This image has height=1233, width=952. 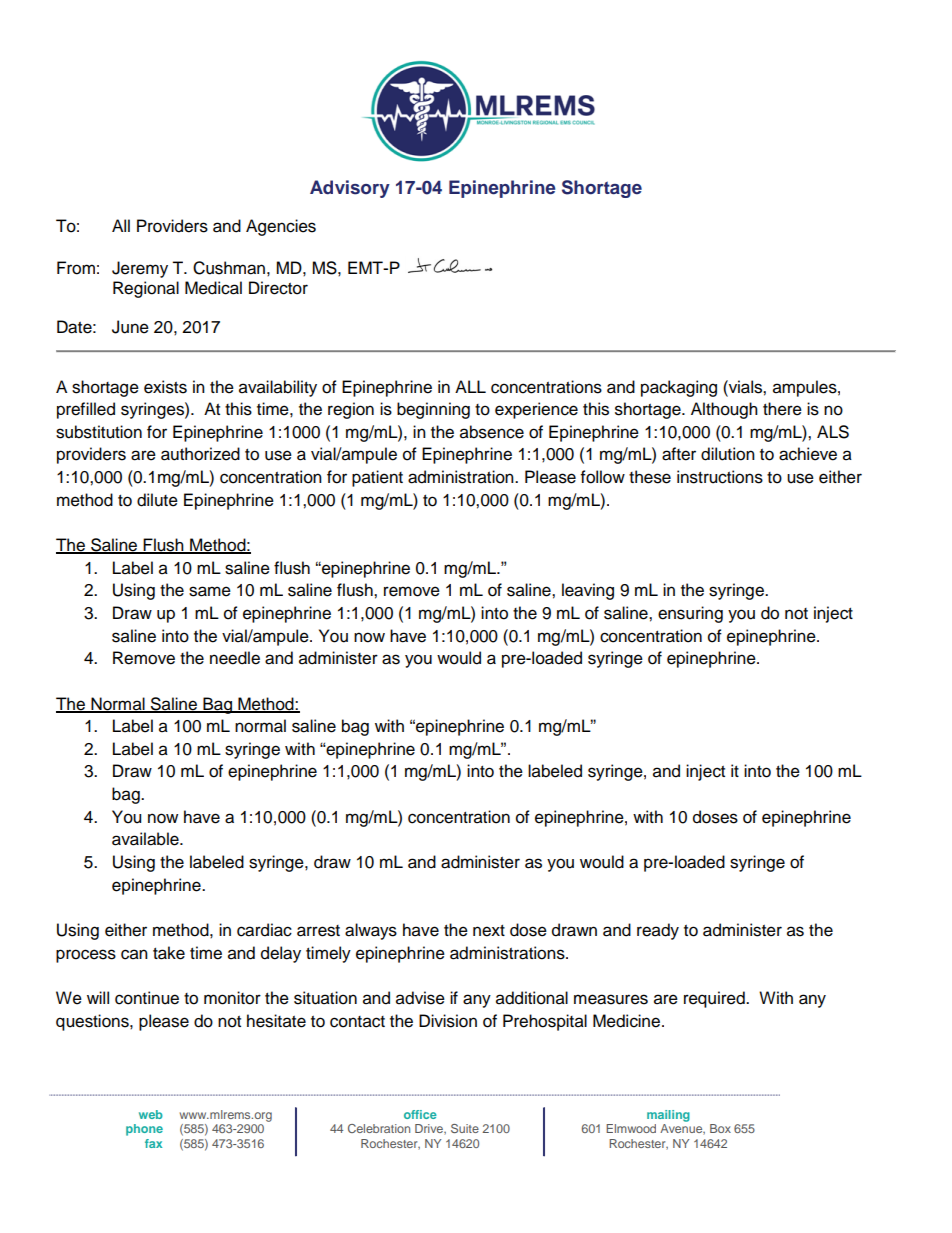 What do you see at coordinates (151, 1114) in the image?
I see `web` at bounding box center [151, 1114].
